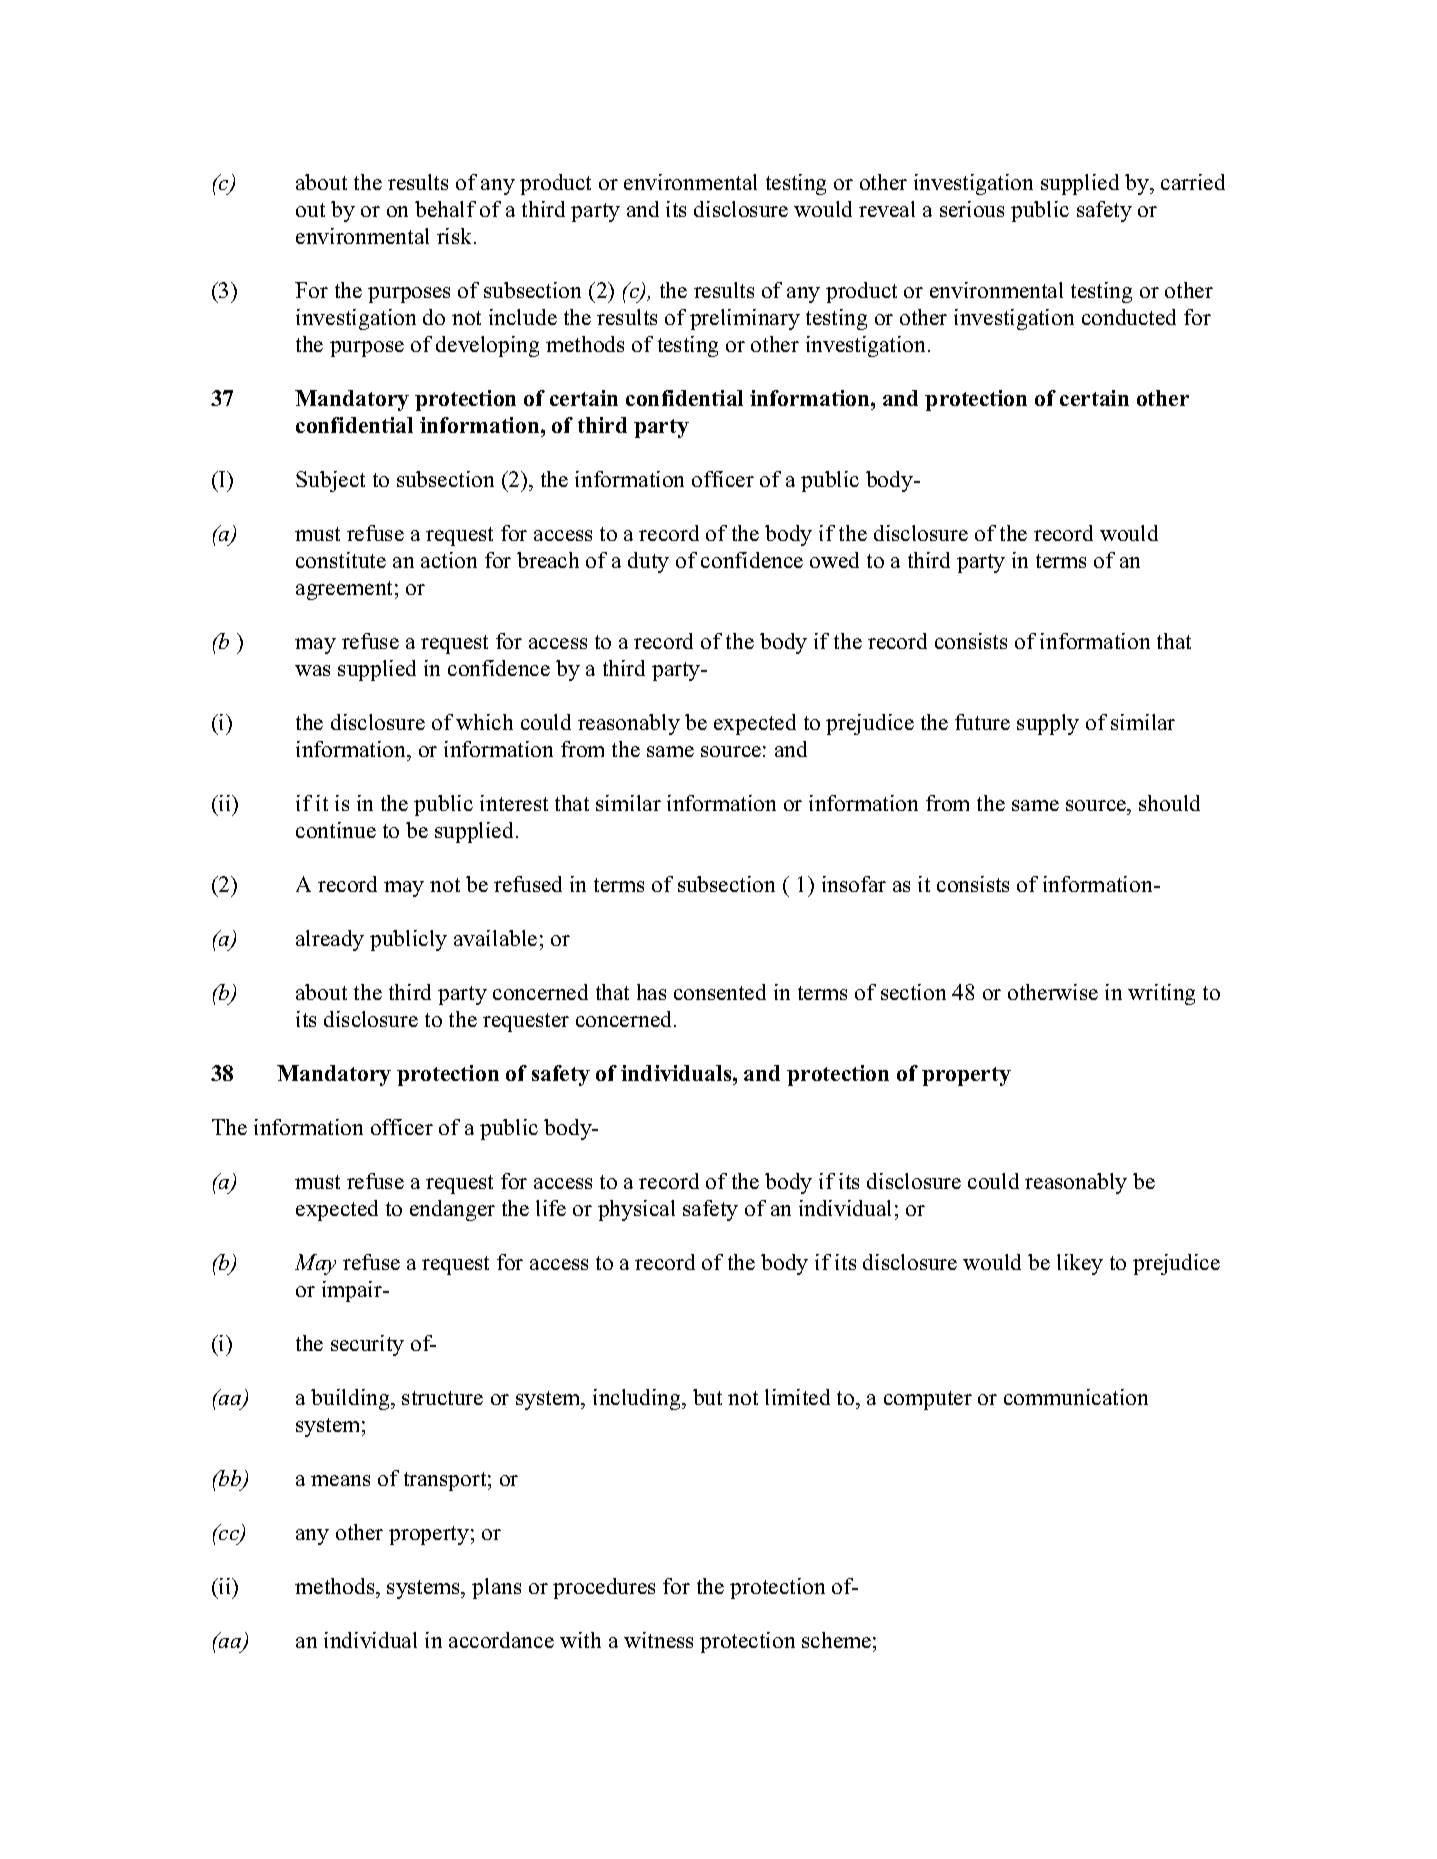 Image resolution: width=1437 pixels, height=1859 pixels. What do you see at coordinates (745, 319) in the document?
I see `preliminary` at bounding box center [745, 319].
